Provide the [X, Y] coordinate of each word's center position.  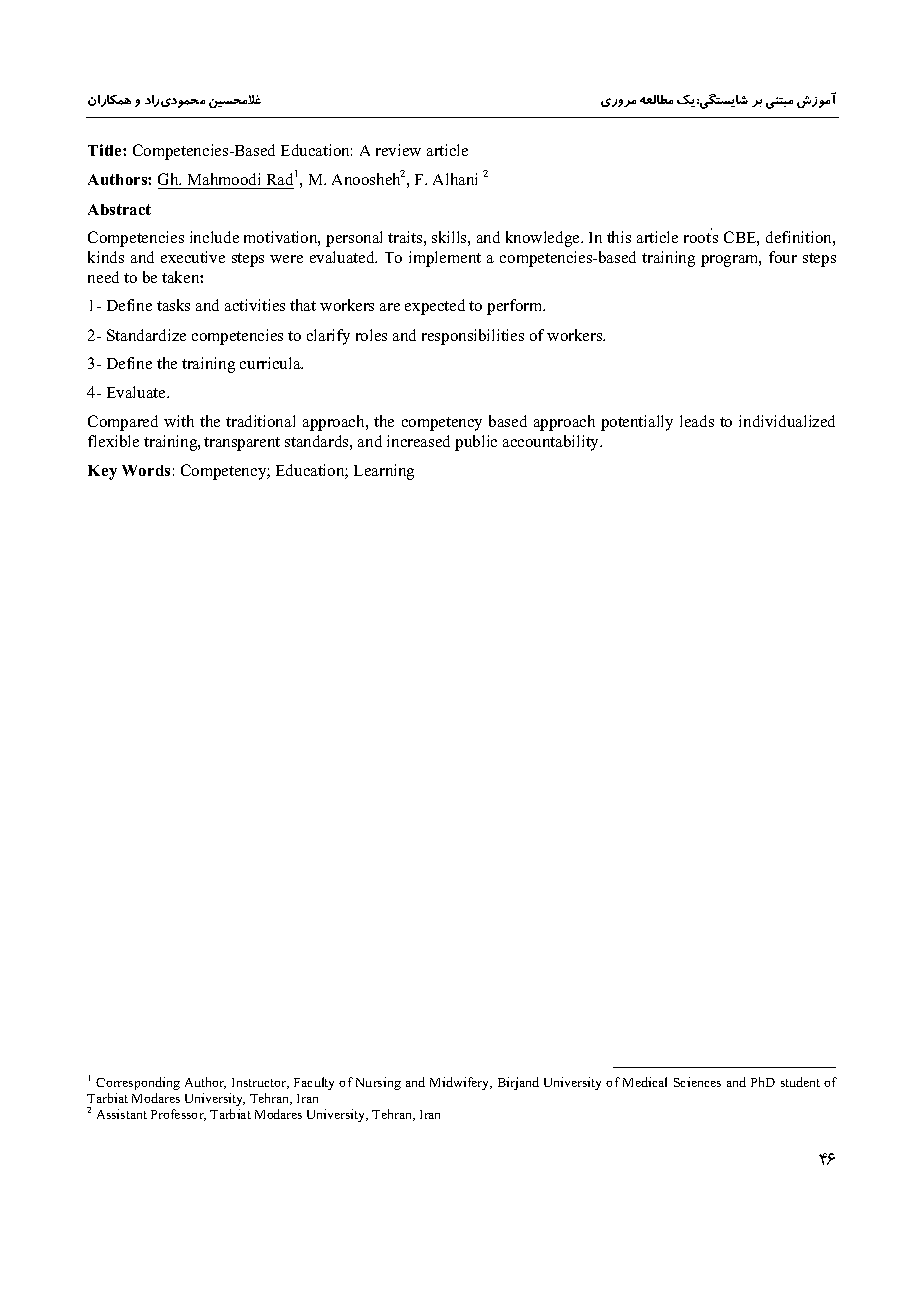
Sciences [697, 1082]
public [476, 443]
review [398, 150]
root [697, 238]
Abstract [119, 209]
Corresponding [138, 1083]
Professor [178, 1115]
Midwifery [461, 1083]
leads [697, 421]
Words [146, 470]
